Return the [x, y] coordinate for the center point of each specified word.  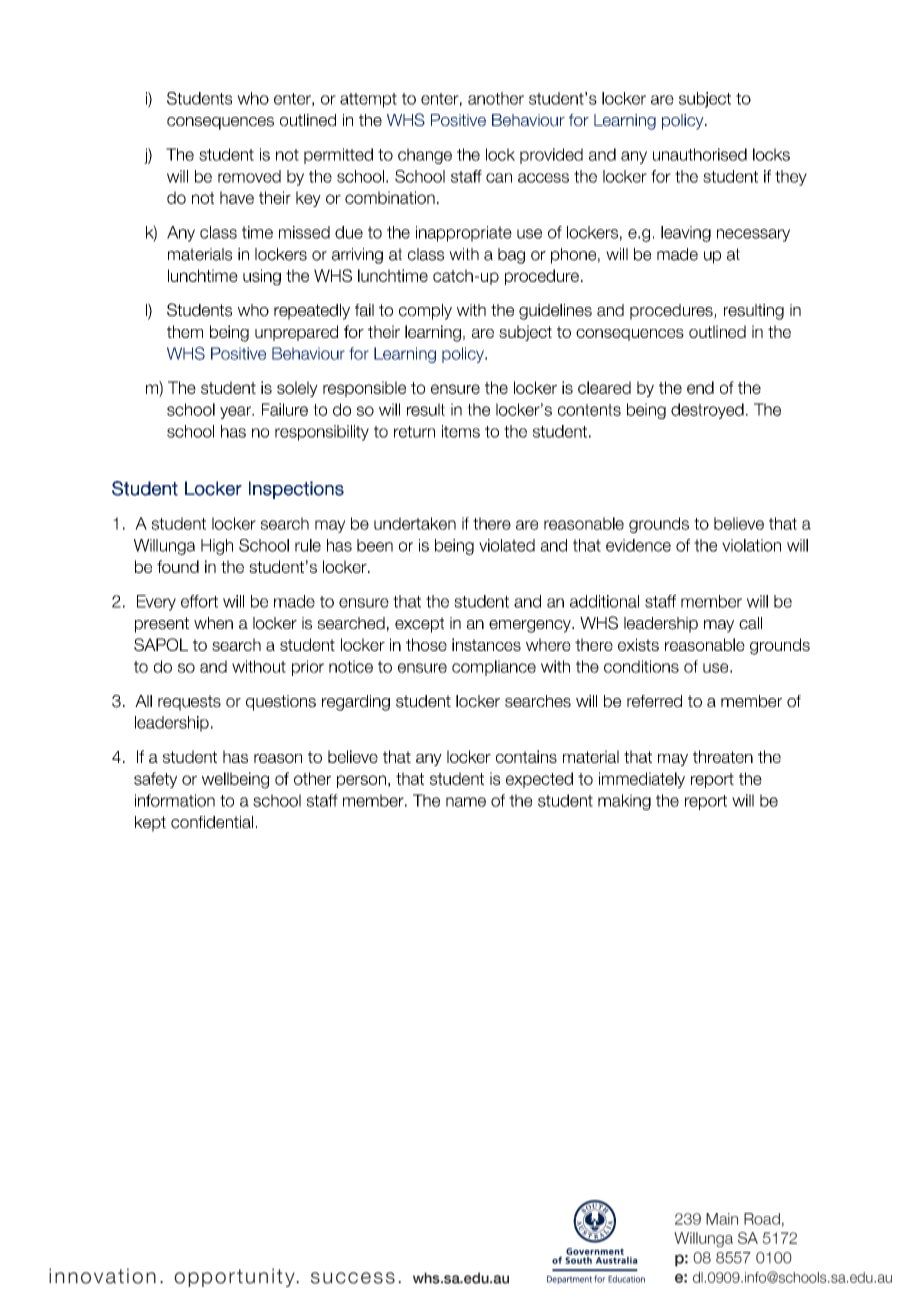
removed [249, 176]
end [700, 387]
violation [751, 545]
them [185, 331]
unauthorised [700, 154]
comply [425, 312]
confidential [212, 822]
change [425, 156]
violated [507, 545]
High [217, 547]
